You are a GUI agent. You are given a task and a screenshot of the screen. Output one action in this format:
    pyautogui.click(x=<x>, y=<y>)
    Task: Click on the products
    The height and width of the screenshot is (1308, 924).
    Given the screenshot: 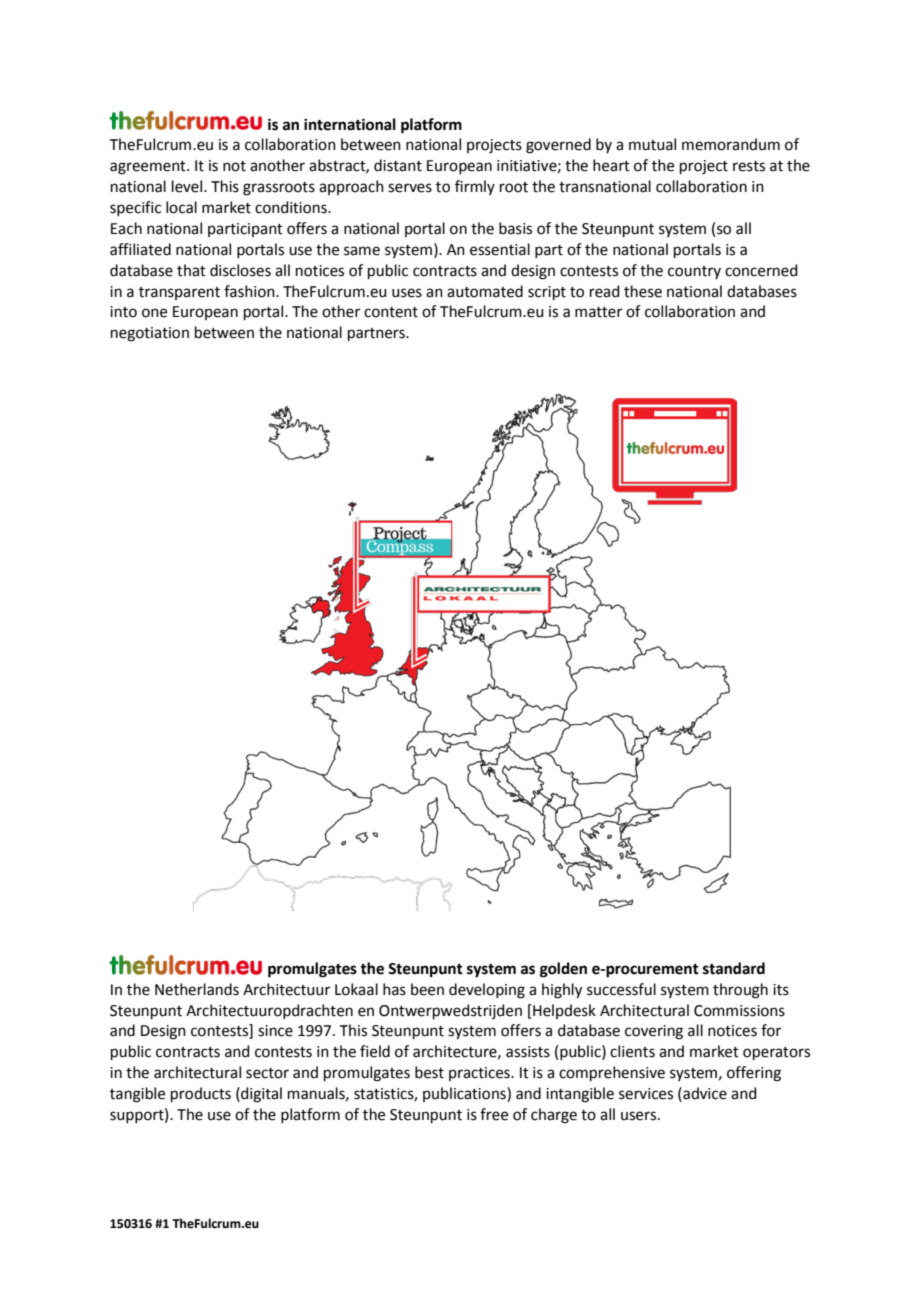 What is the action you would take?
    pyautogui.click(x=201, y=1094)
